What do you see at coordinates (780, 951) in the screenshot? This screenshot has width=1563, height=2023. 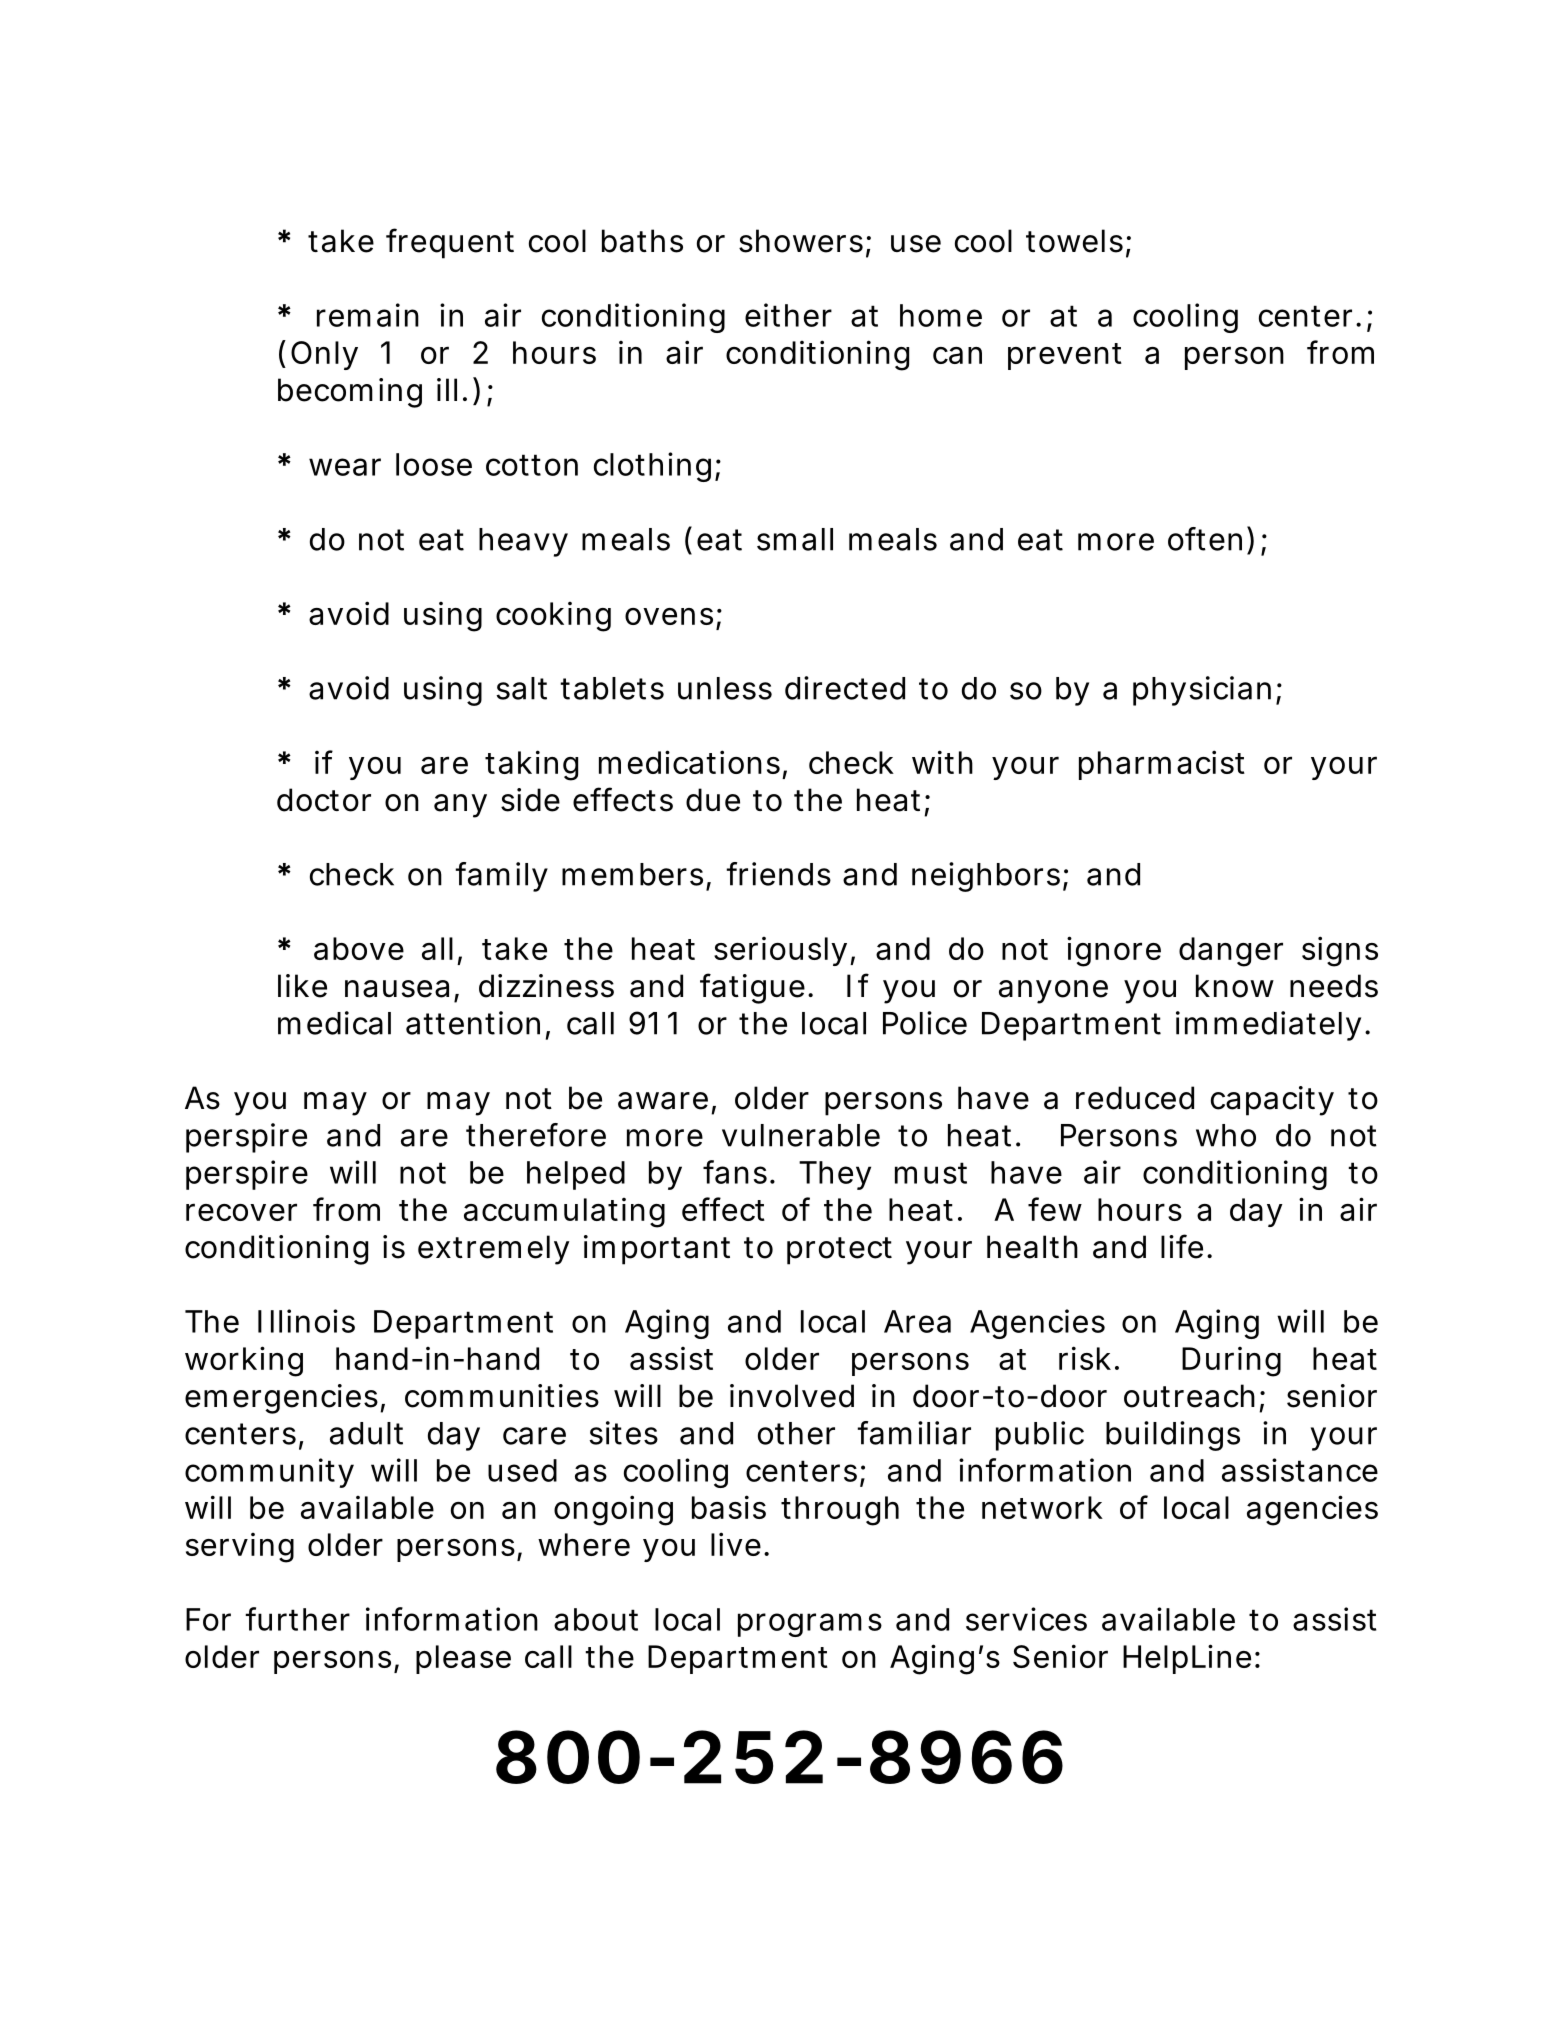 I see `seriously` at bounding box center [780, 951].
